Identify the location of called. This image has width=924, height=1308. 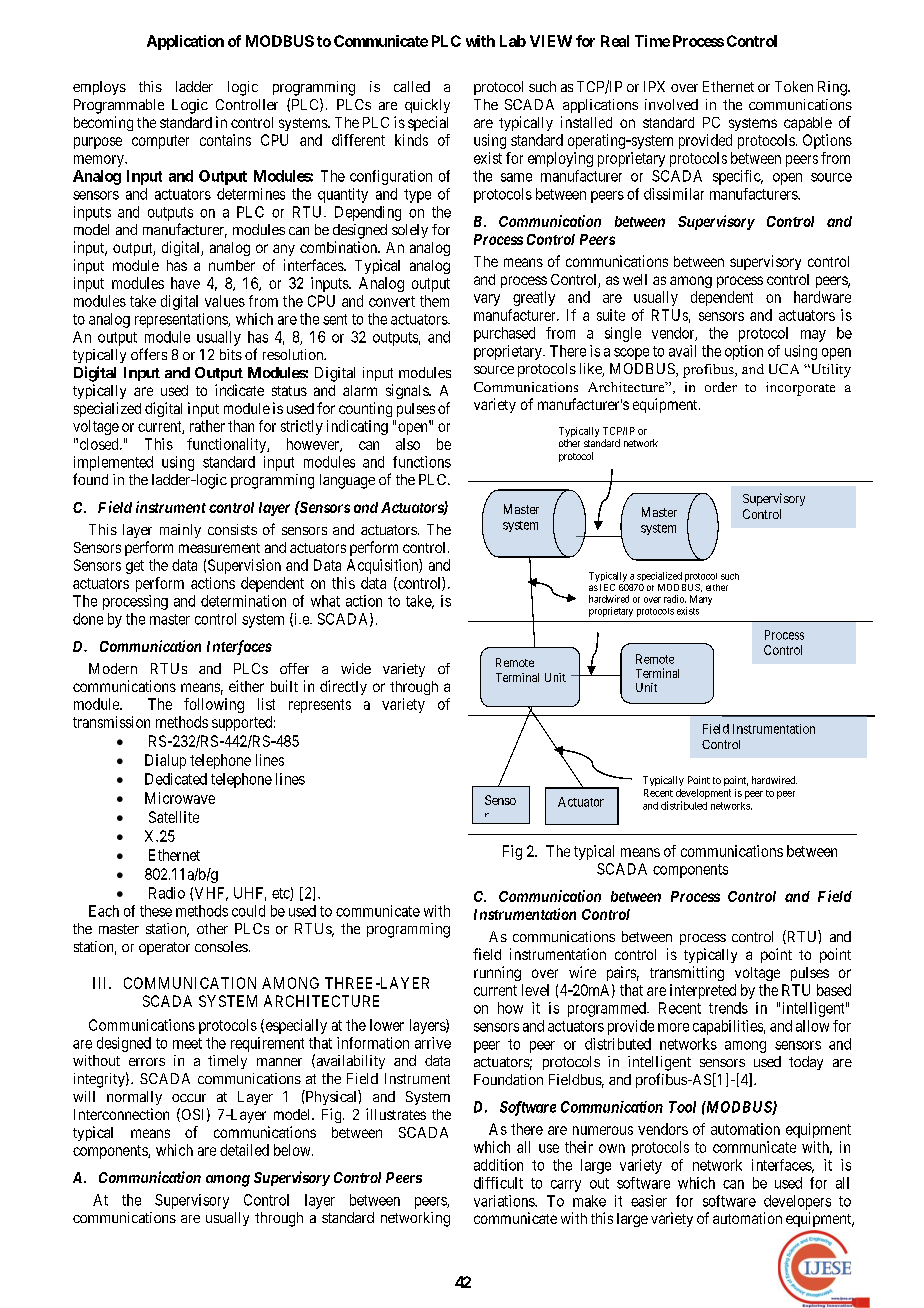
(412, 86).
